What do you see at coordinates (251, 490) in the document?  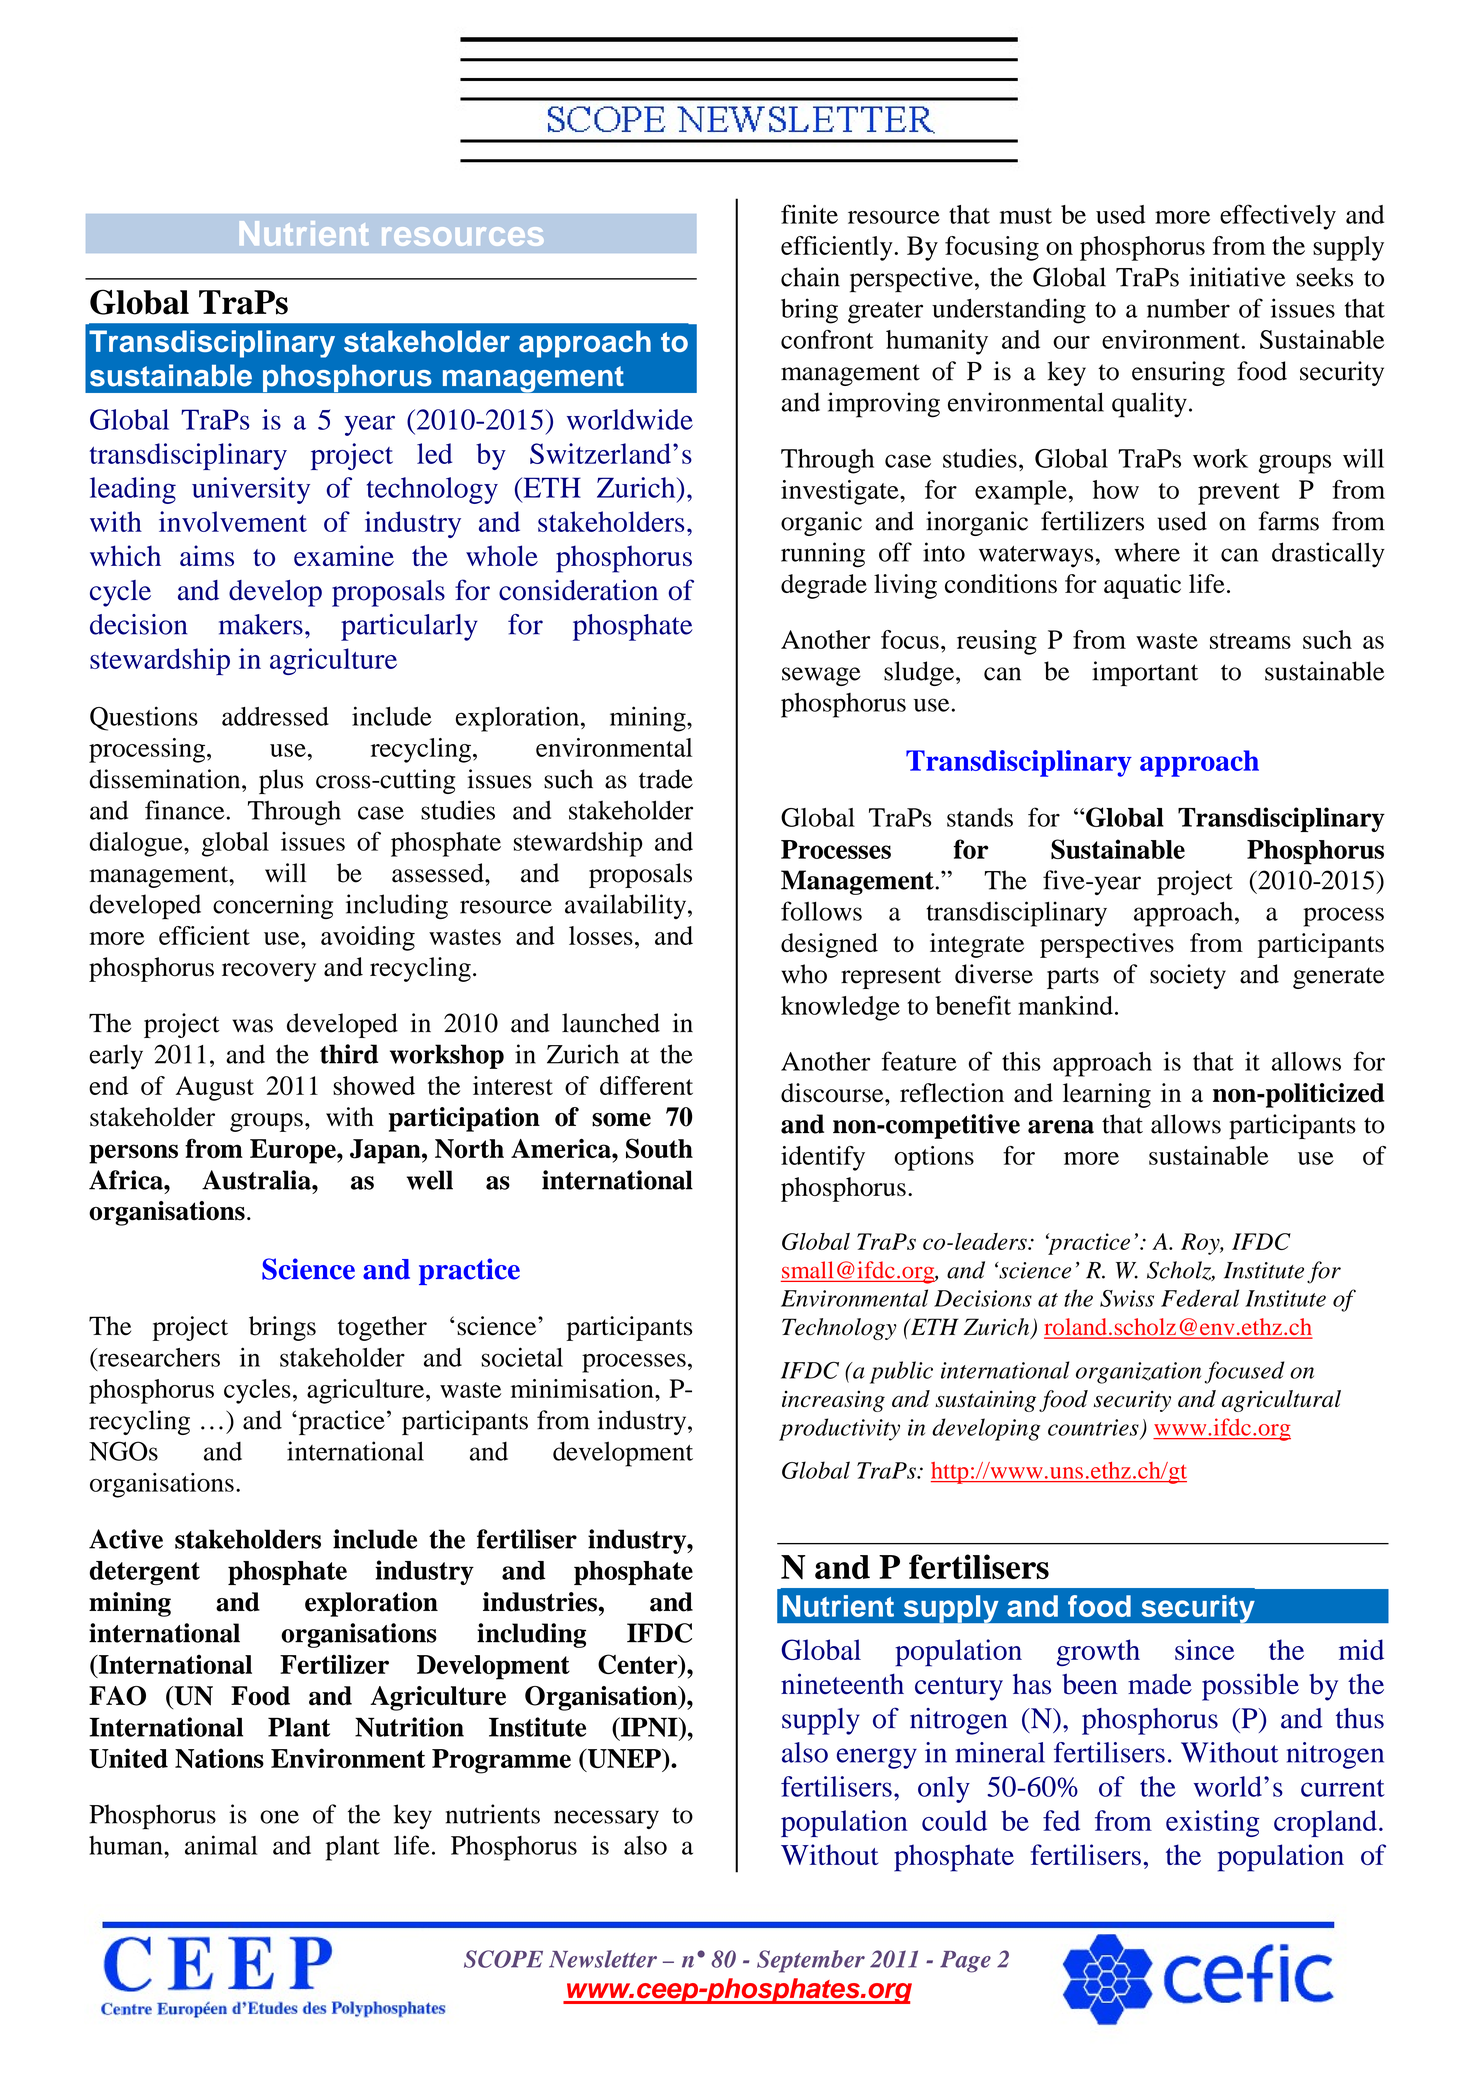 I see `university` at bounding box center [251, 490].
